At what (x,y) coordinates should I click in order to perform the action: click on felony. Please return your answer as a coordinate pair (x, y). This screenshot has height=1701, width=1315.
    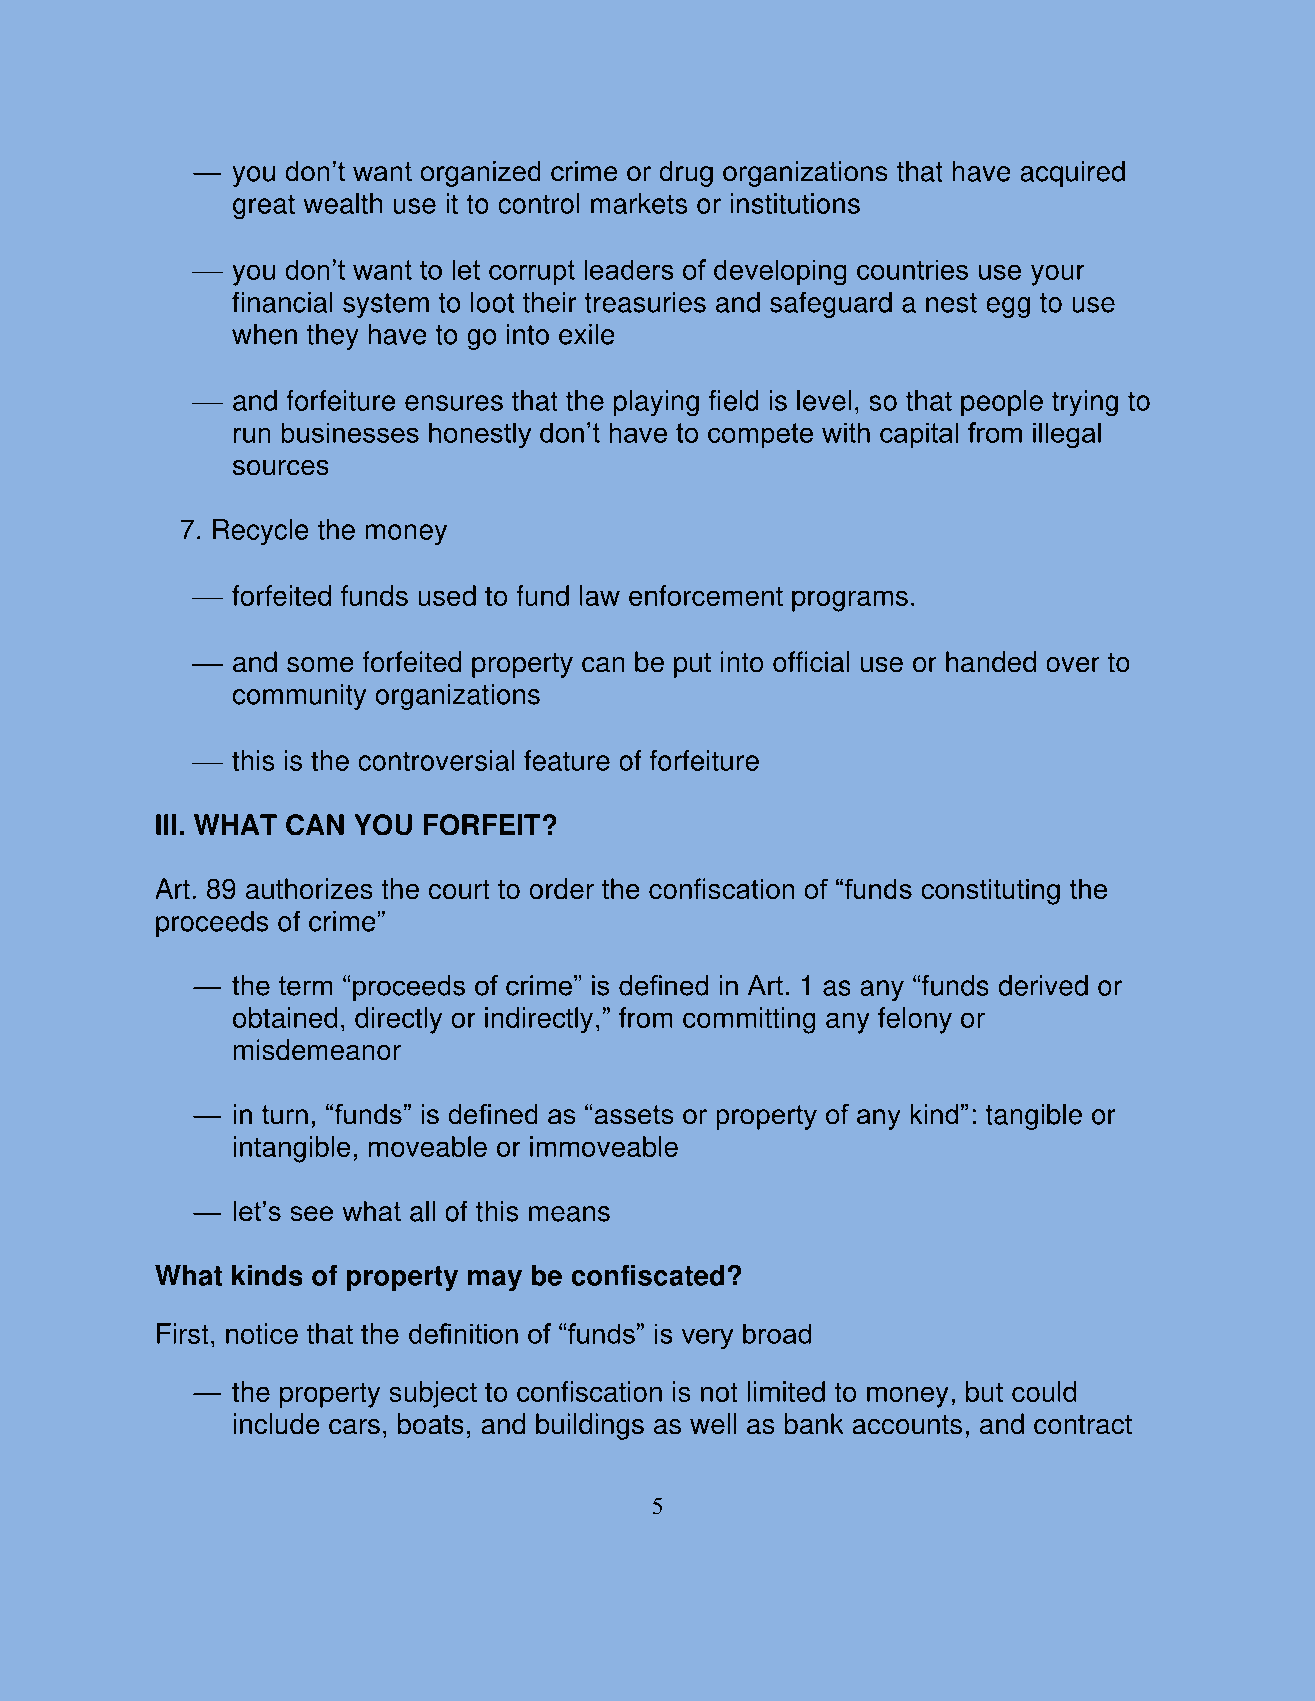
    Looking at the image, I should click on (915, 1020).
